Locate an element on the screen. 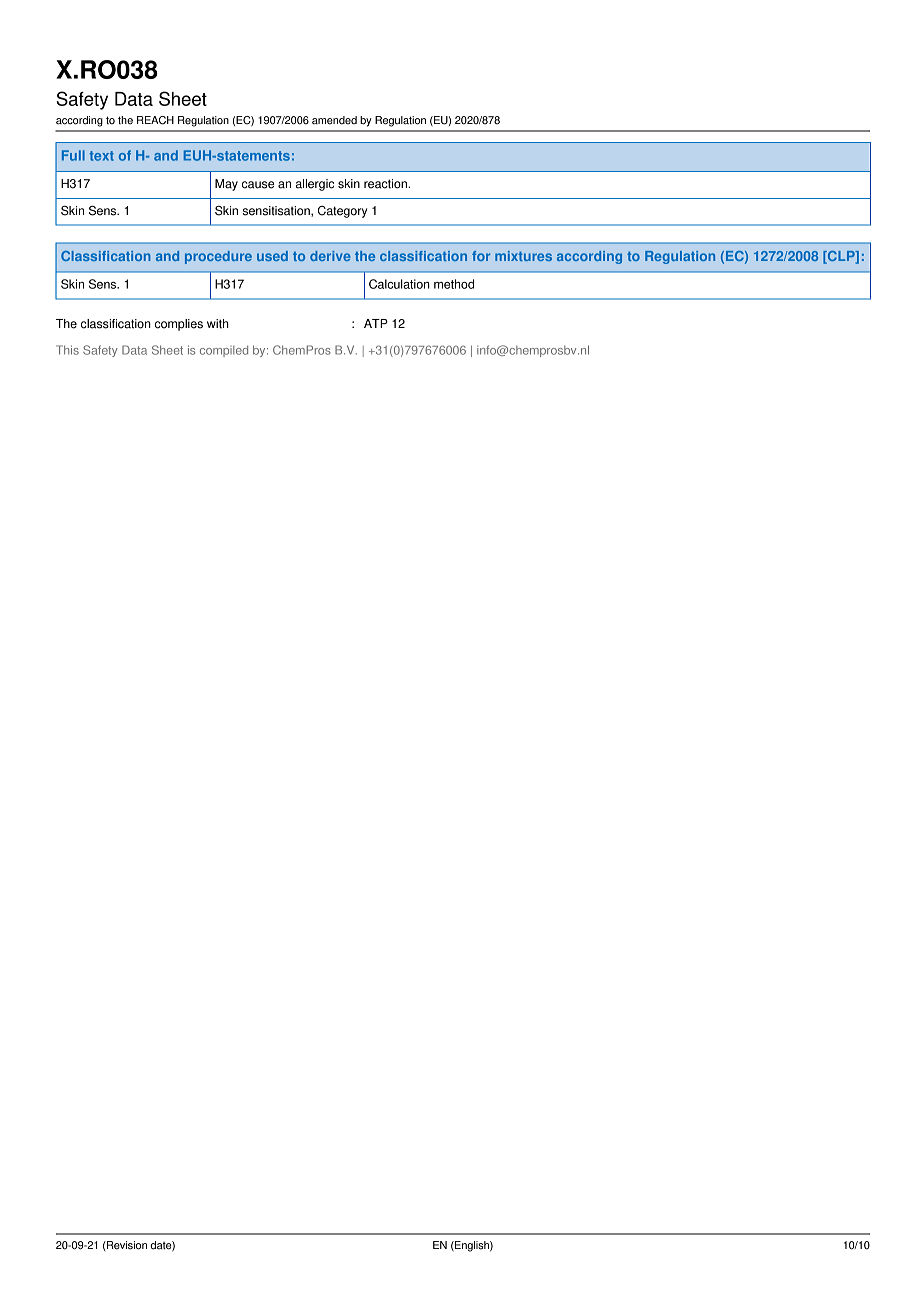  allergic is located at coordinates (315, 185).
